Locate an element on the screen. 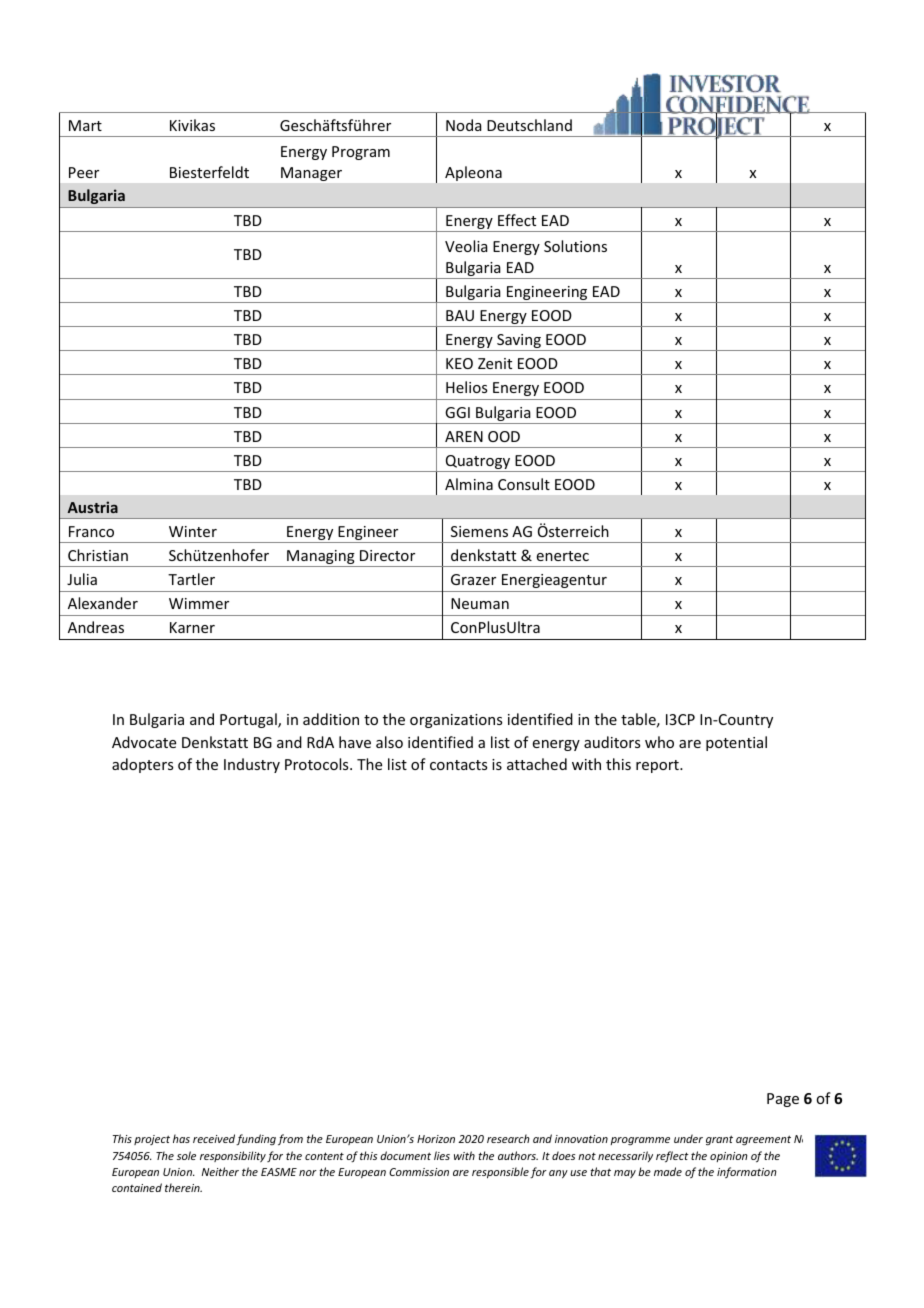 The image size is (924, 1308). KEO is located at coordinates (459, 363).
